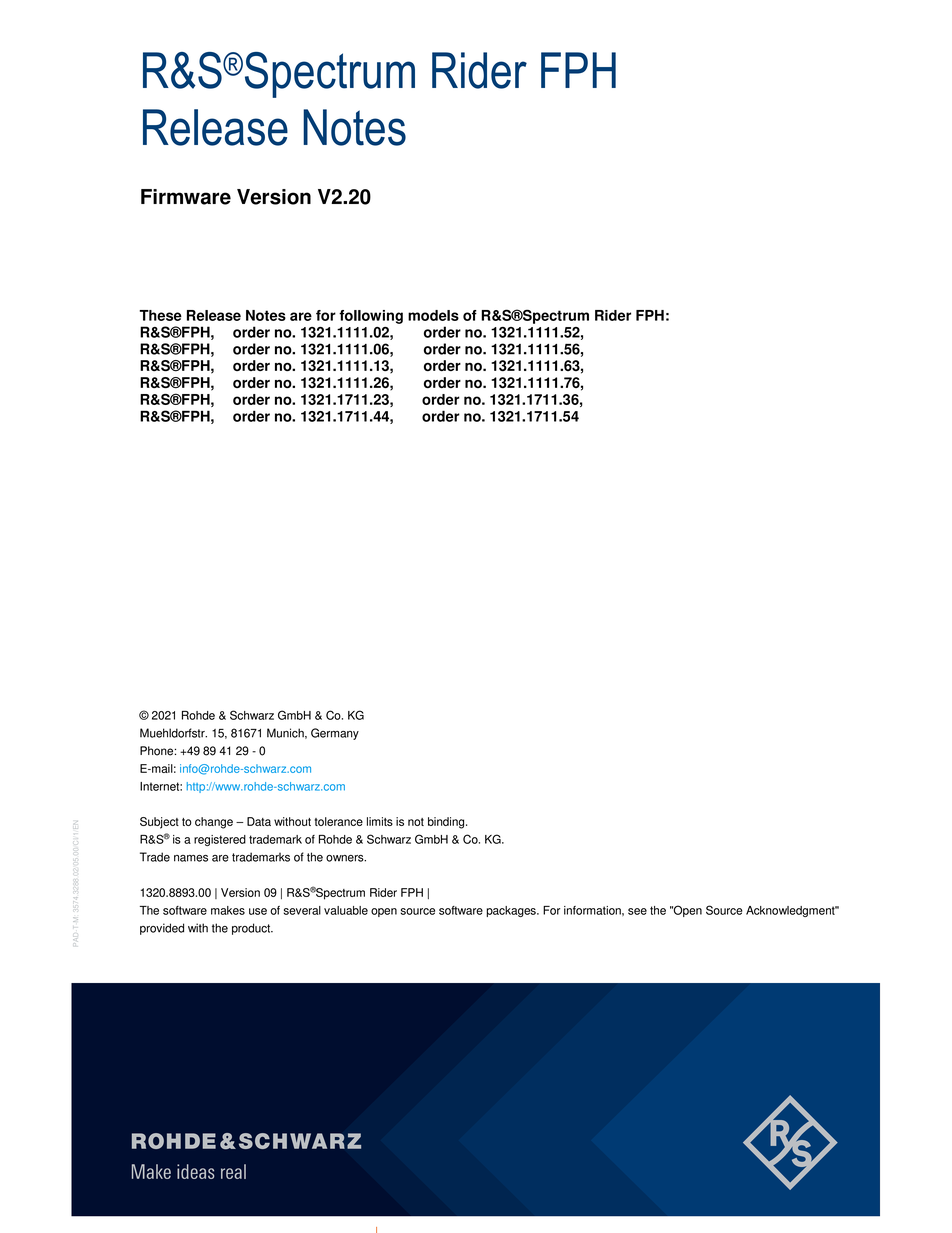 The width and height of the screenshot is (952, 1233). I want to click on tolerance, so click(339, 821).
